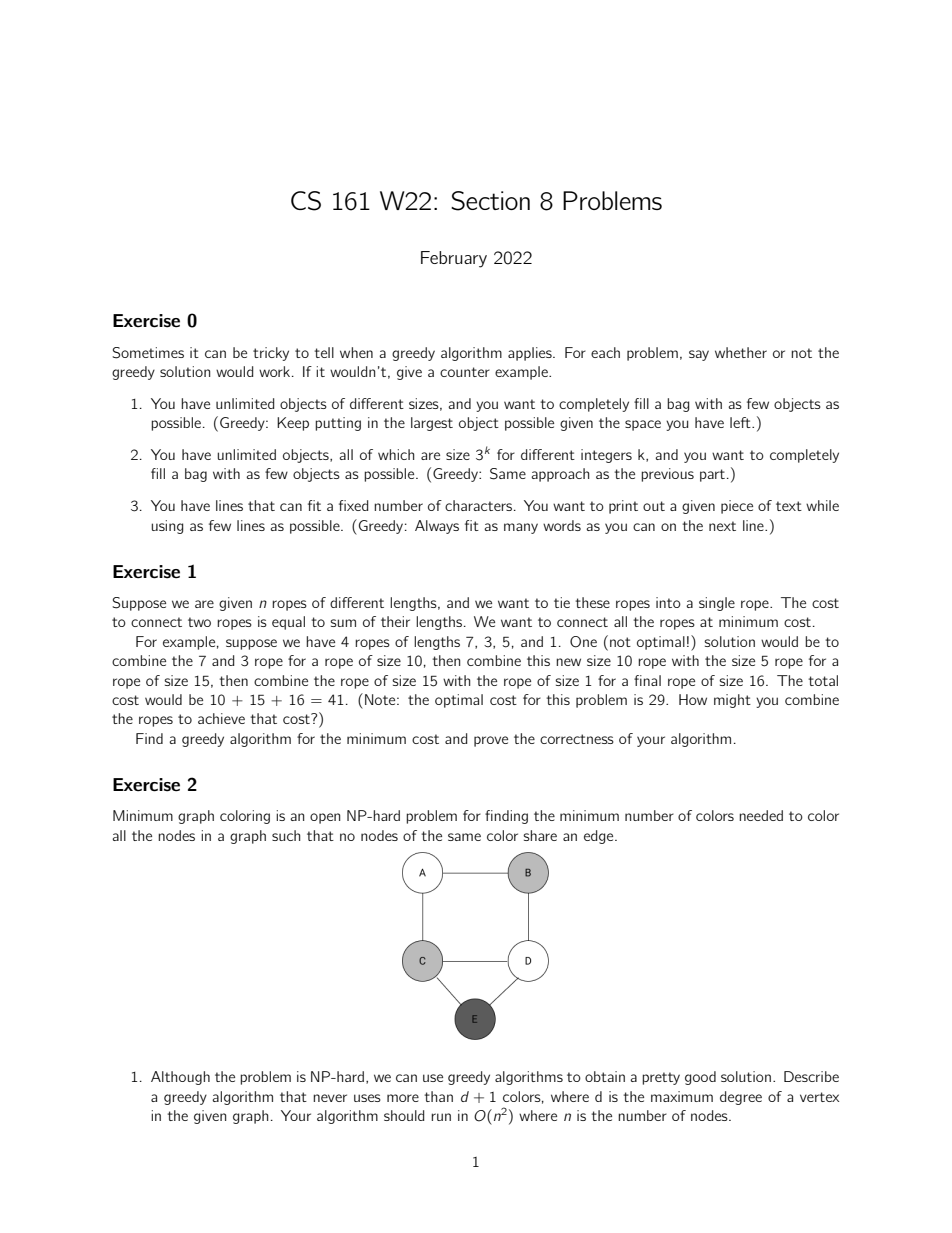 The height and width of the page is (1233, 952). I want to click on share, so click(540, 835).
